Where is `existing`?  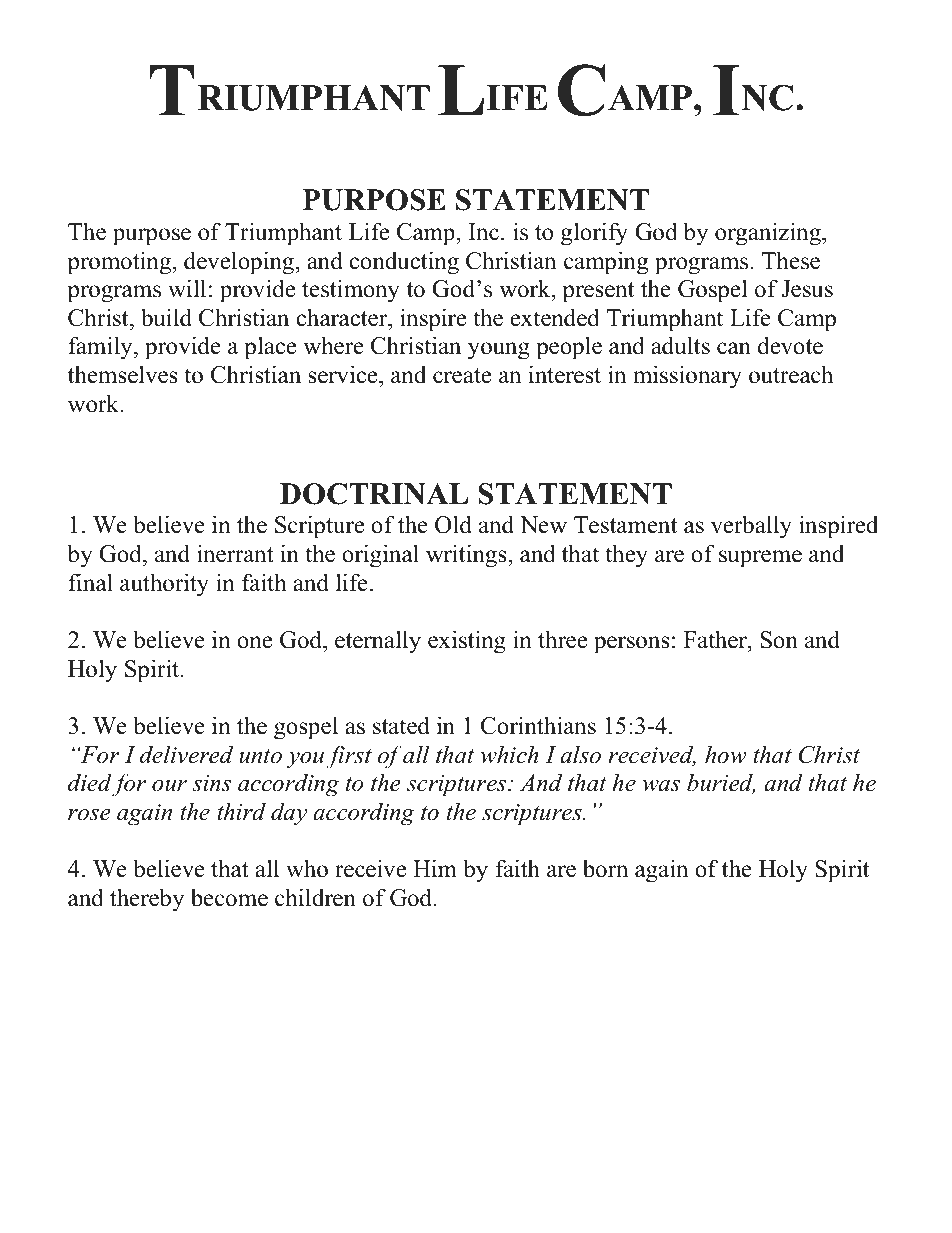 existing is located at coordinates (467, 642).
